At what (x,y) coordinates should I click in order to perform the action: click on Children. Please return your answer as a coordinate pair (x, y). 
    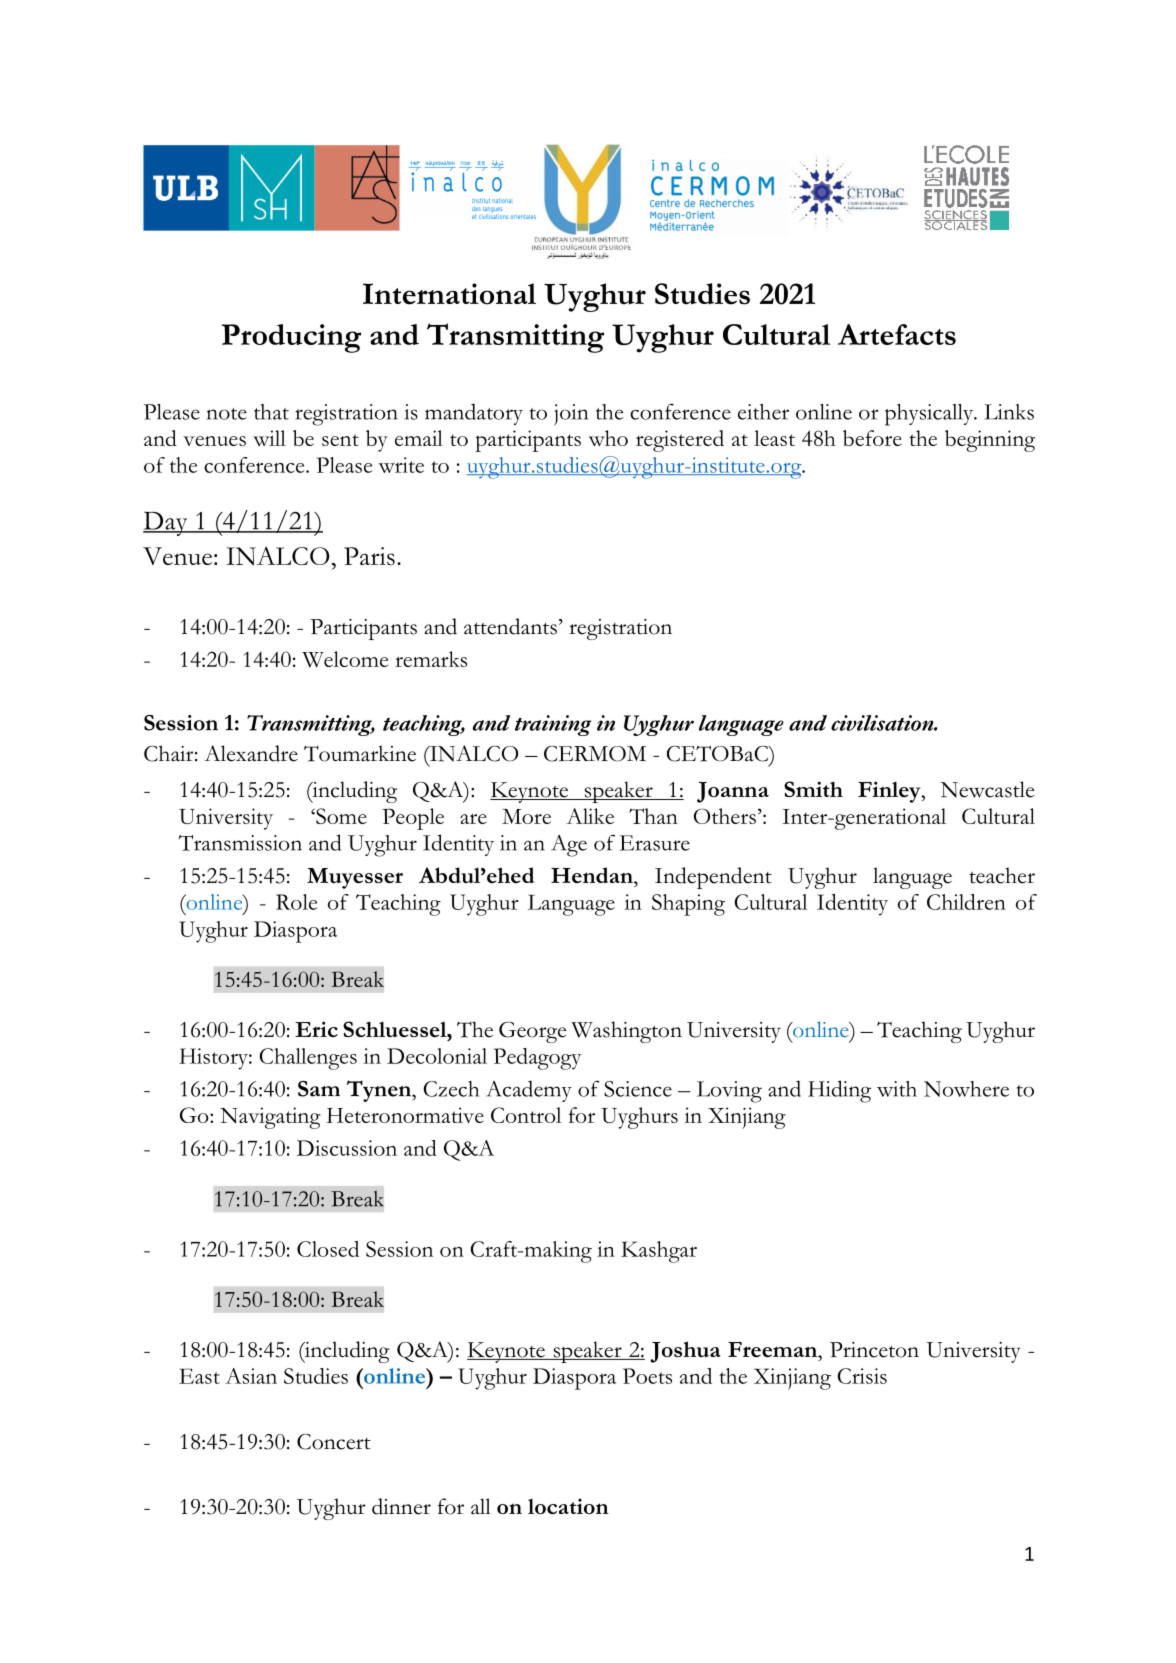
    Looking at the image, I should click on (966, 902).
